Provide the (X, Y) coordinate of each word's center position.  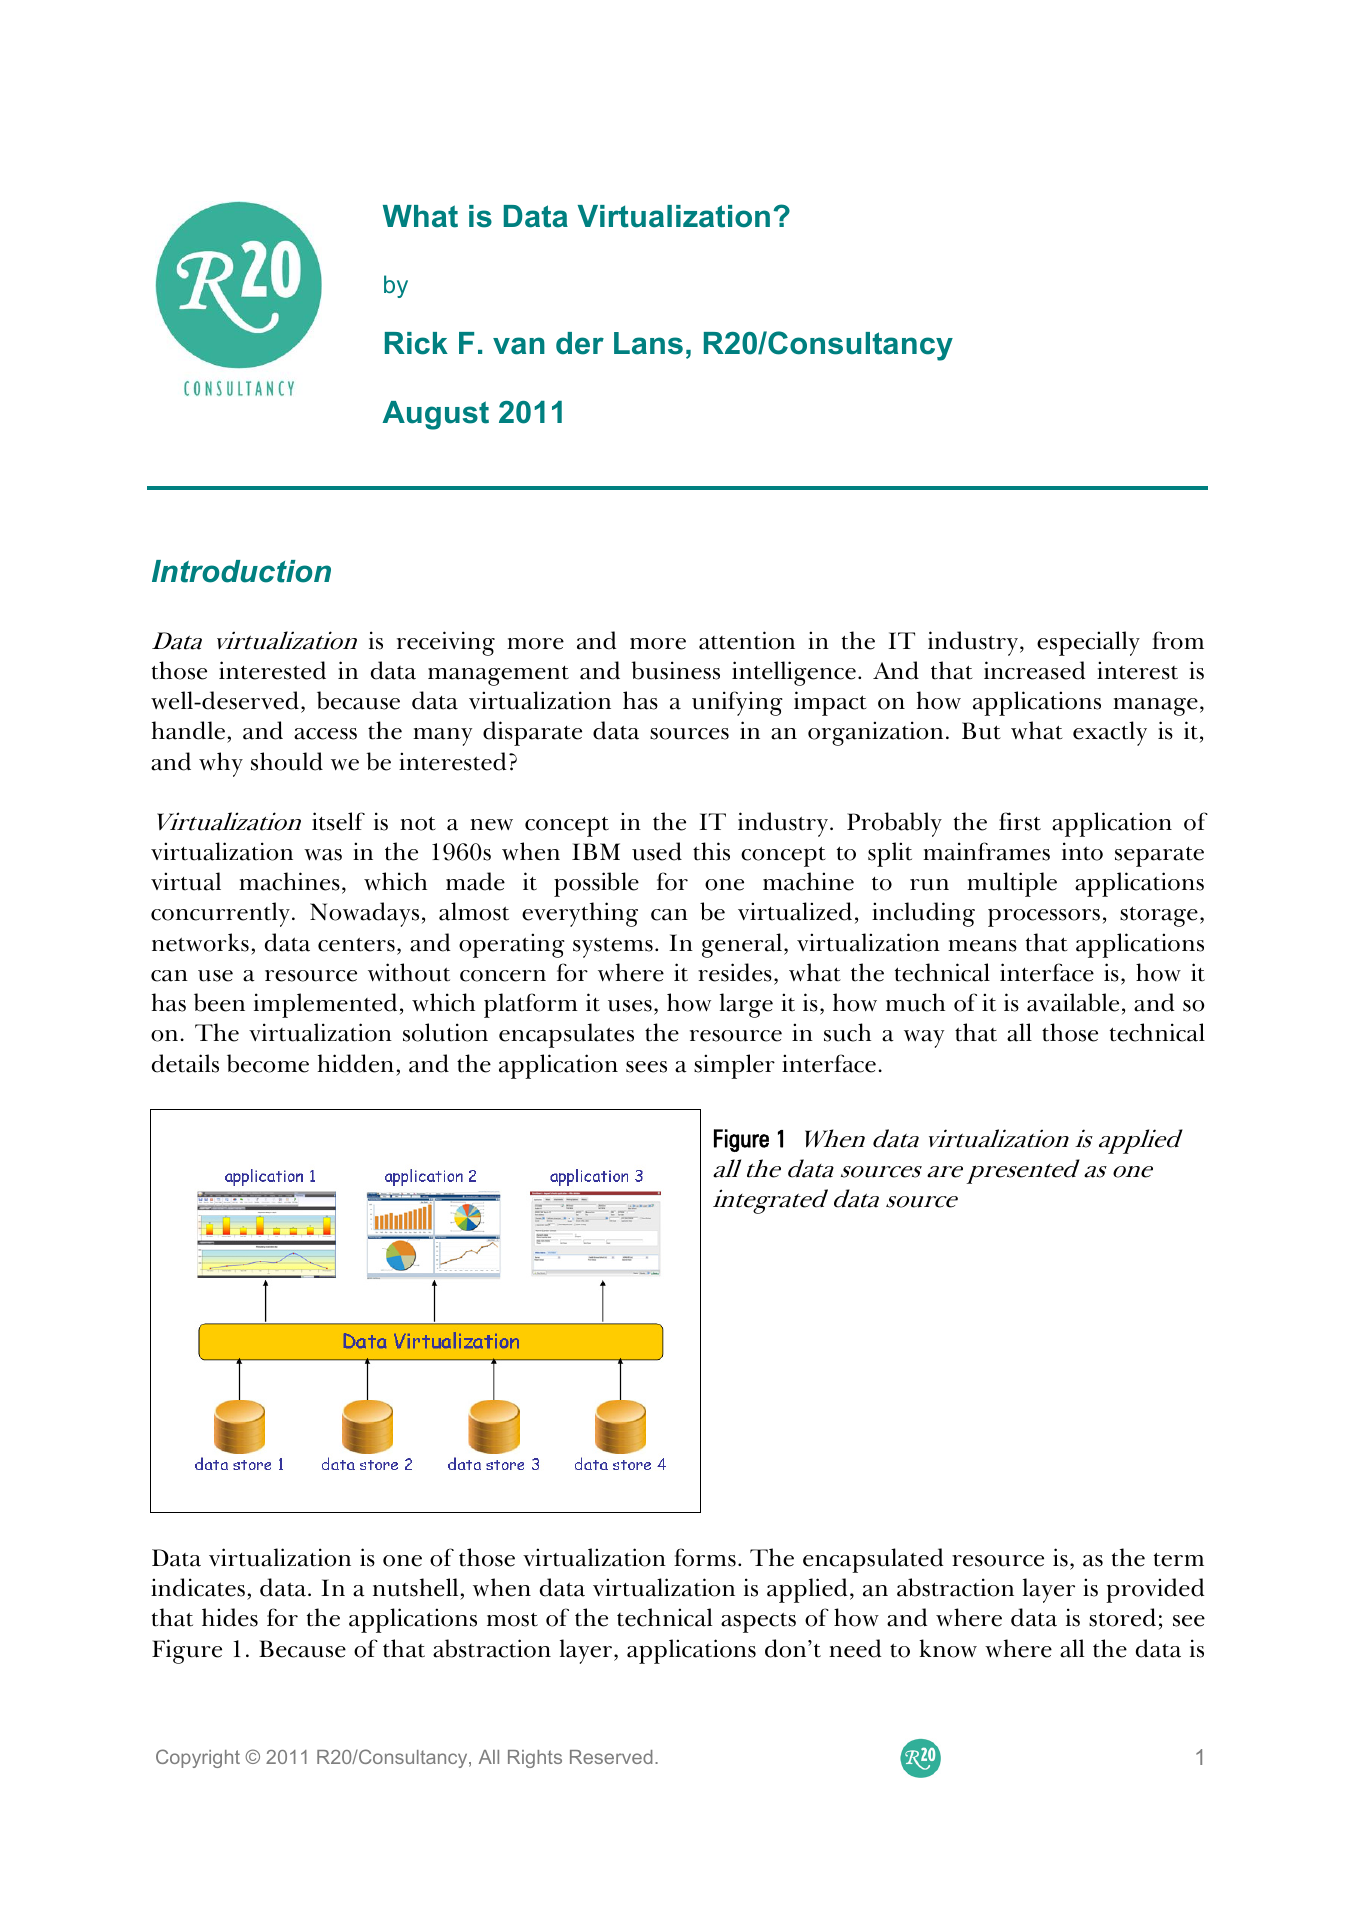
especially (1088, 643)
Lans (648, 343)
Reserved (611, 1757)
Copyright (198, 1758)
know (948, 1648)
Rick (416, 343)
